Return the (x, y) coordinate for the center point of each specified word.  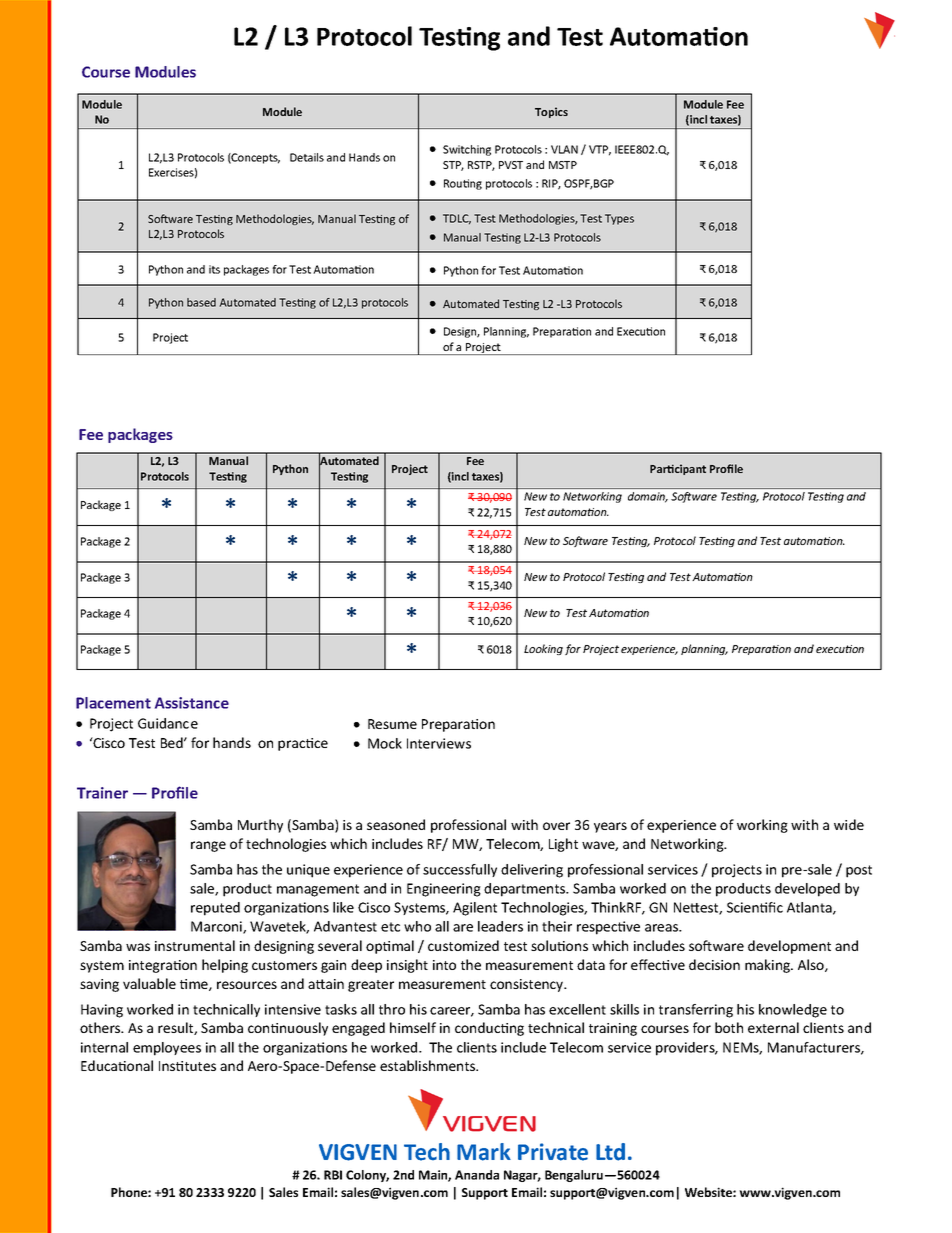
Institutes (187, 1066)
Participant (678, 469)
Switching (467, 150)
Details (307, 157)
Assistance (192, 703)
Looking (543, 649)
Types (619, 219)
